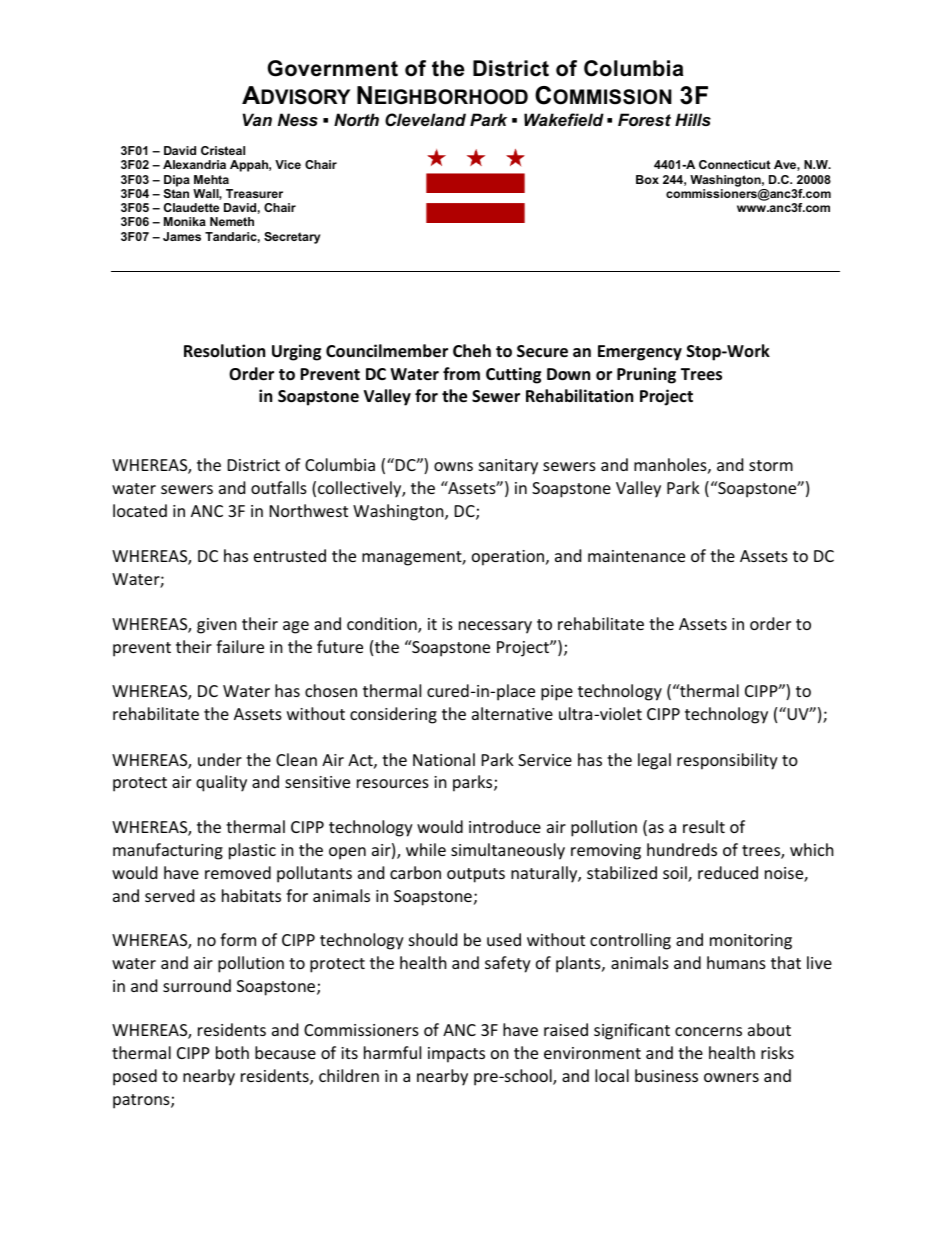 The width and height of the document is (952, 1233). Describe the element at coordinates (727, 761) in the document. I see `responsibility` at that location.
